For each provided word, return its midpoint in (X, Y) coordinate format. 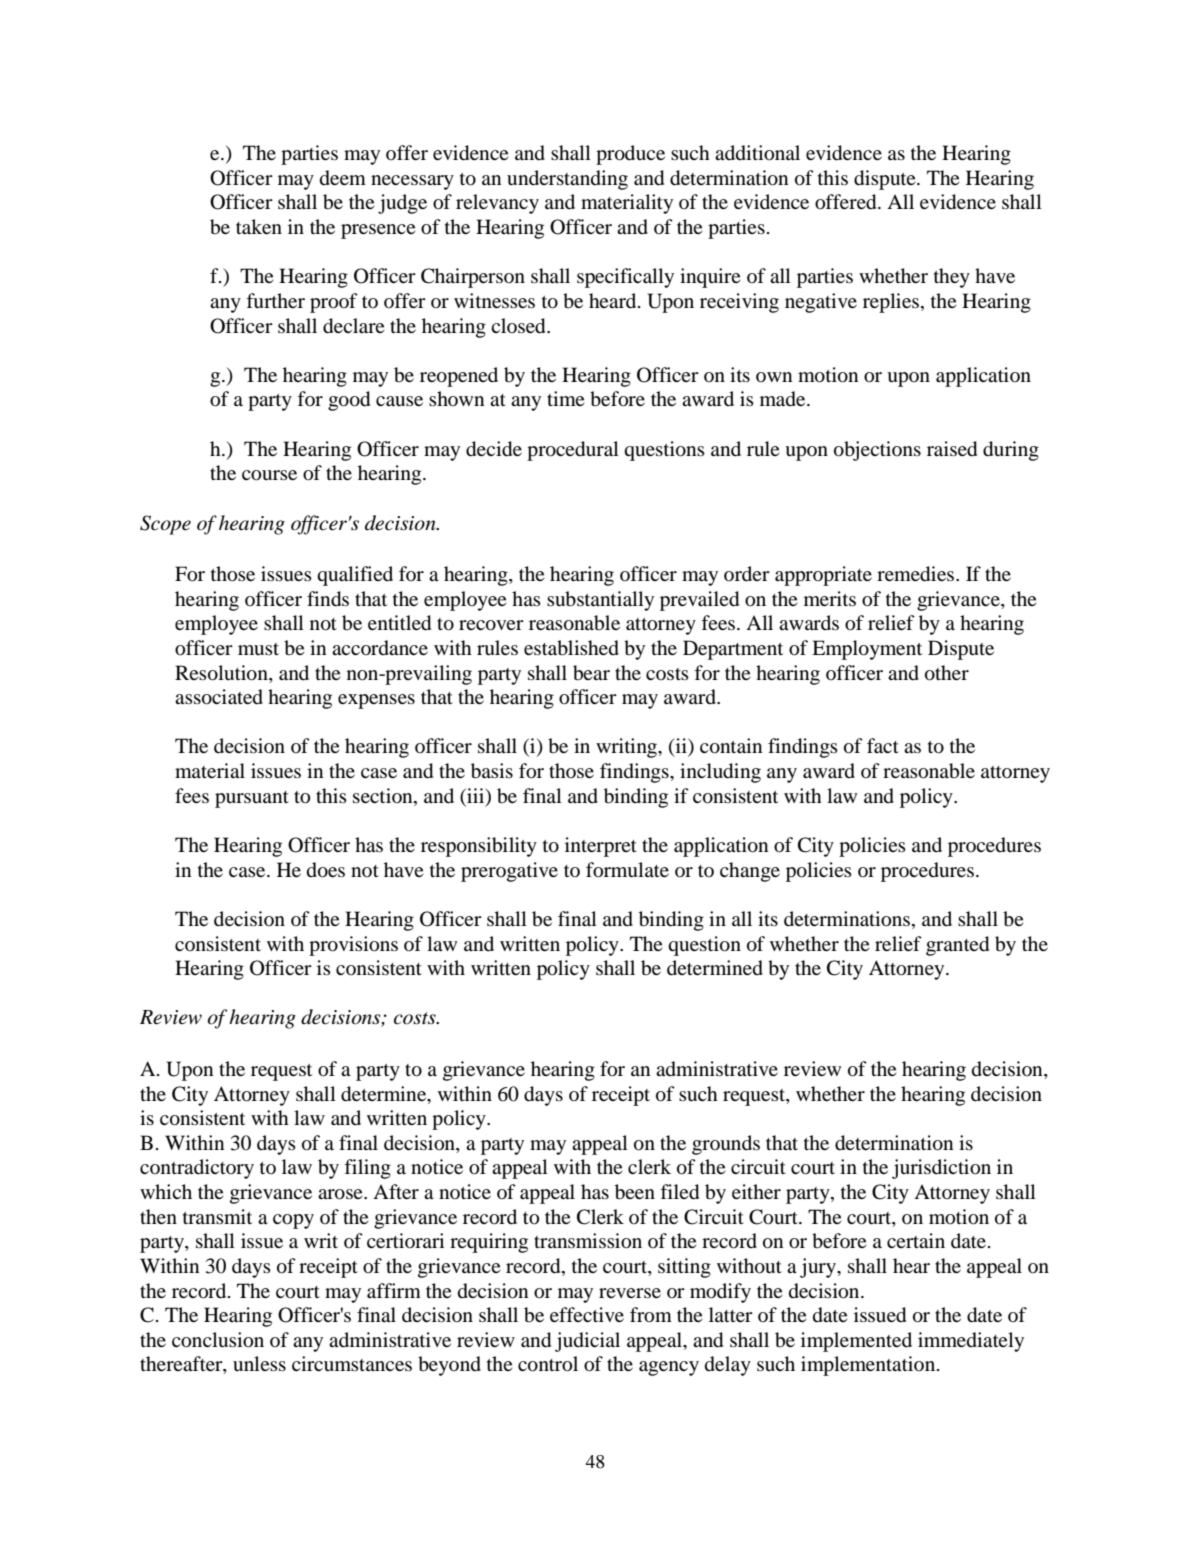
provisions (353, 946)
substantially (600, 601)
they (952, 278)
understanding (567, 180)
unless (259, 1363)
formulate (627, 870)
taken (259, 226)
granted (957, 946)
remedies (917, 574)
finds (328, 599)
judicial (587, 1342)
